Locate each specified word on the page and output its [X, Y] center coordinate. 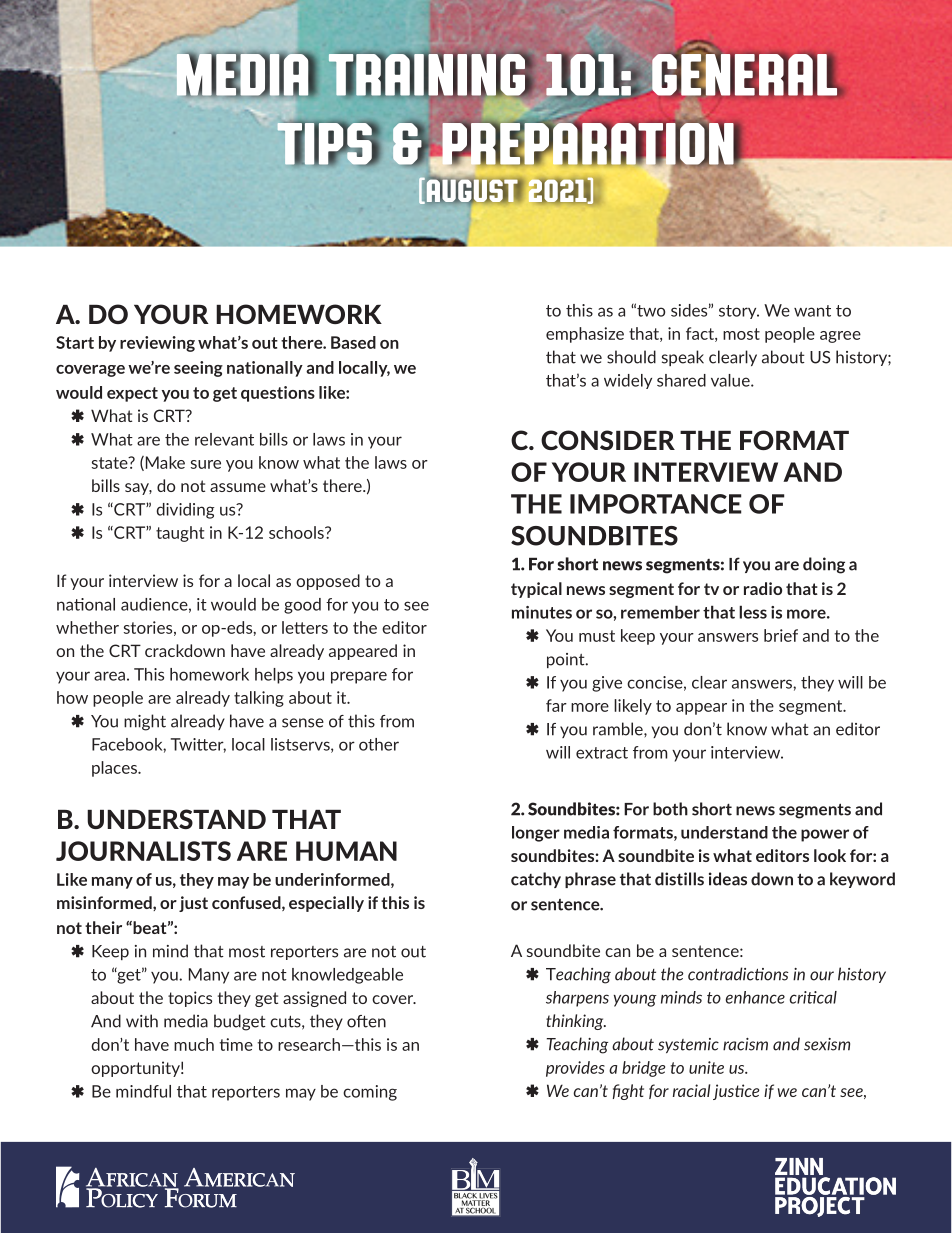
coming [370, 1093]
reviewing [157, 344]
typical [536, 590]
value [731, 380]
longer [536, 834]
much [194, 1044]
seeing [198, 369]
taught [180, 534]
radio [763, 588]
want [812, 311]
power [825, 835]
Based [353, 342]
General [745, 73]
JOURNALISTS [143, 851]
